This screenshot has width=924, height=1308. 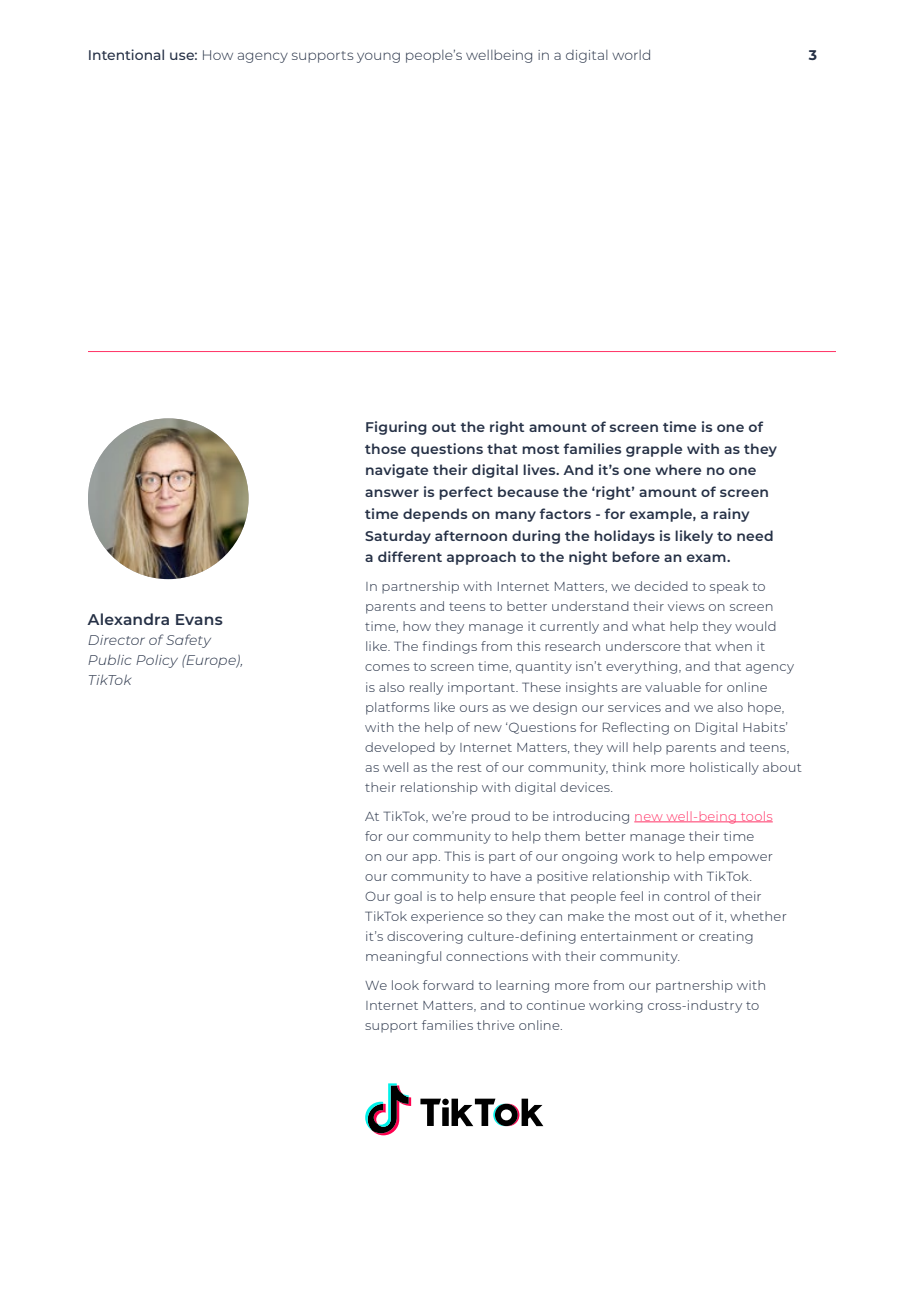 What do you see at coordinates (726, 937) in the screenshot?
I see `creating` at bounding box center [726, 937].
